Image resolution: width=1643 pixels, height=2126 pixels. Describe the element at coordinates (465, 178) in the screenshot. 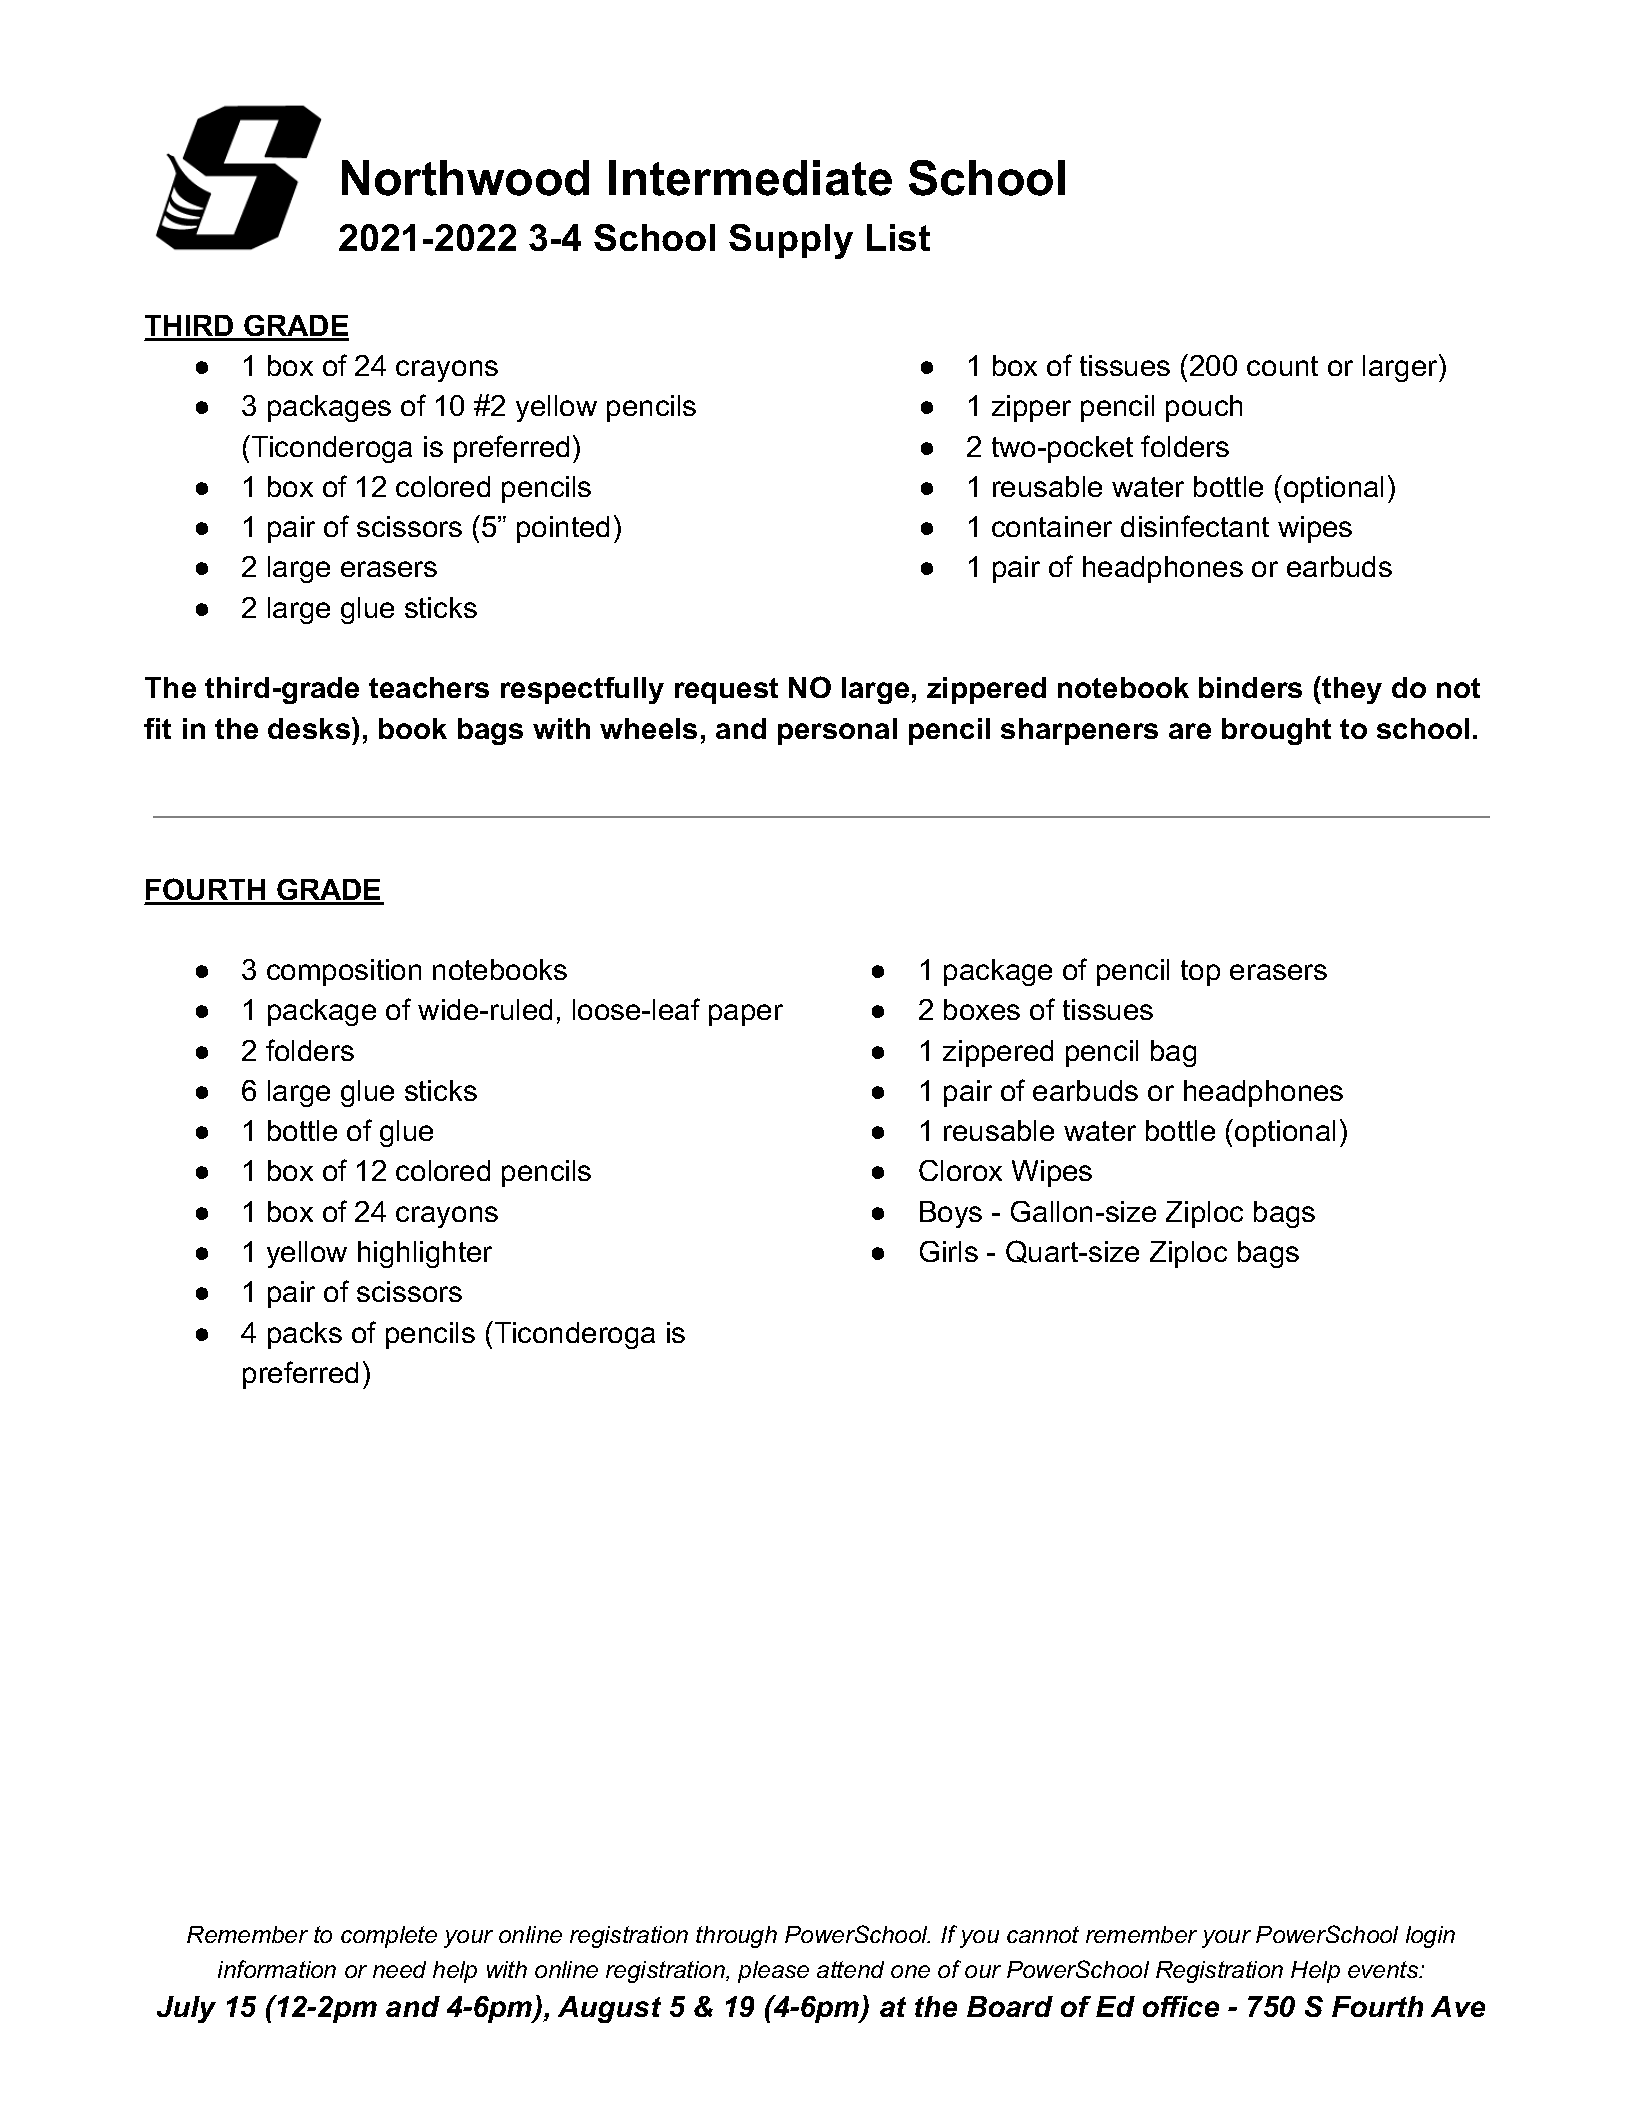

I see `Northwood` at that location.
